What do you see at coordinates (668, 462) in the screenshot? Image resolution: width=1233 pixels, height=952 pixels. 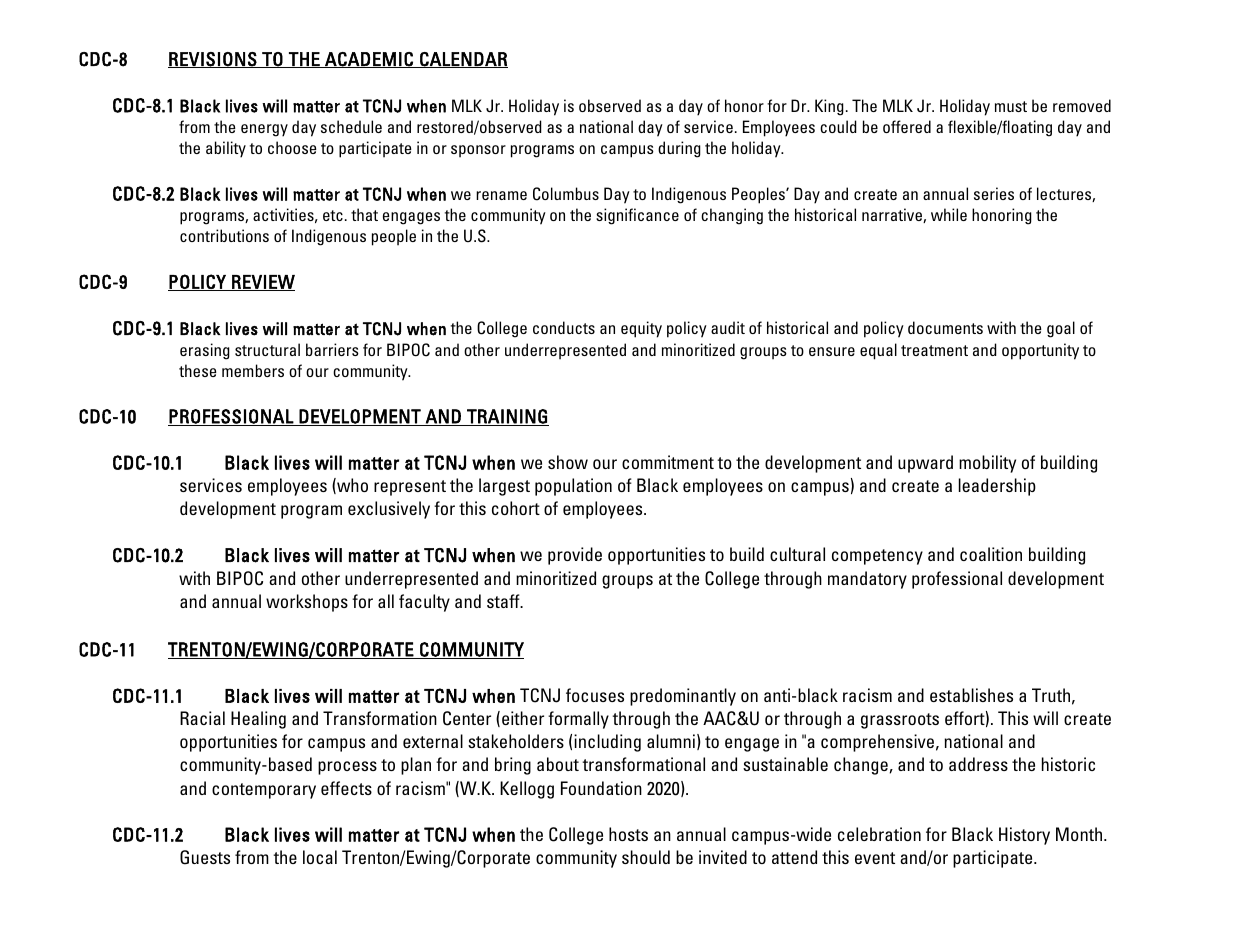 I see `commitment` at bounding box center [668, 462].
